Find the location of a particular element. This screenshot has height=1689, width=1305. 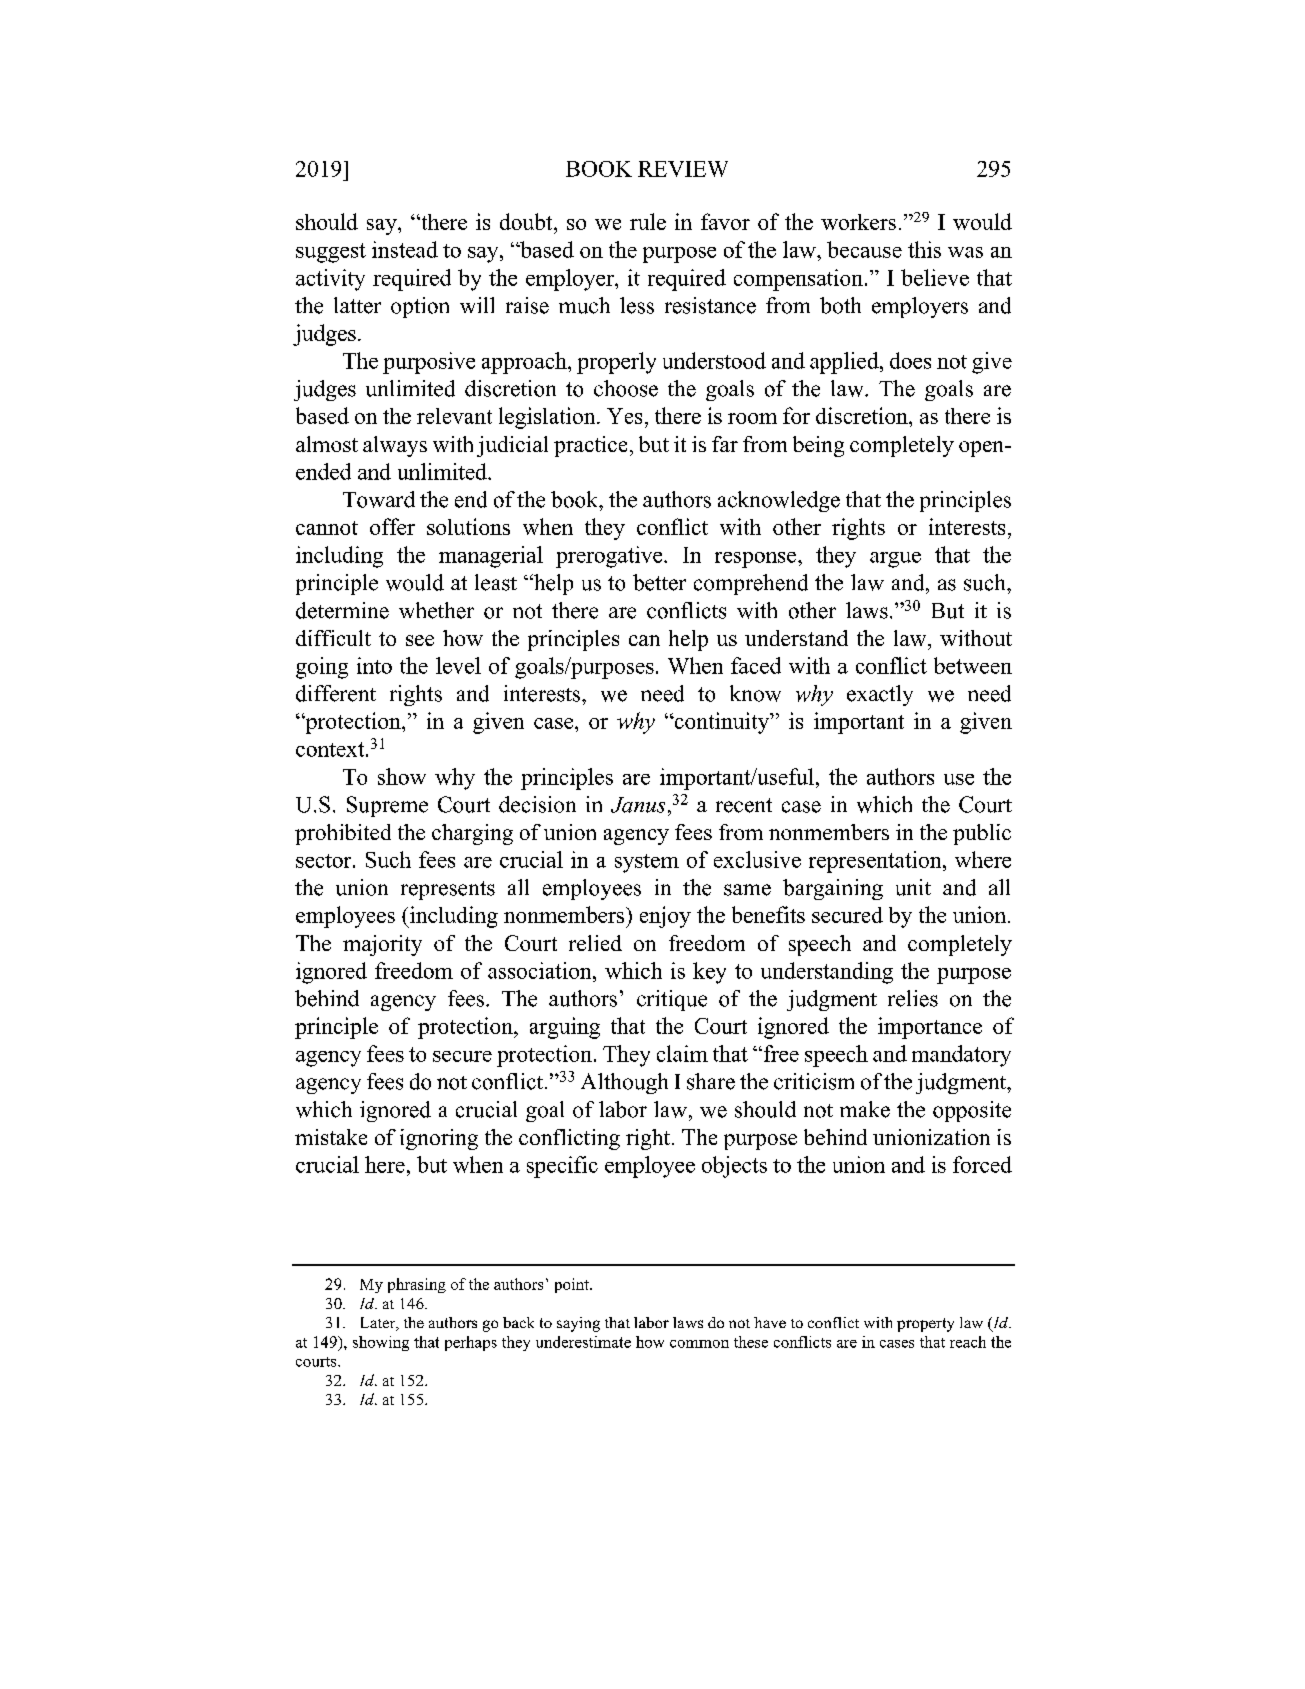

Supreme is located at coordinates (387, 806).
